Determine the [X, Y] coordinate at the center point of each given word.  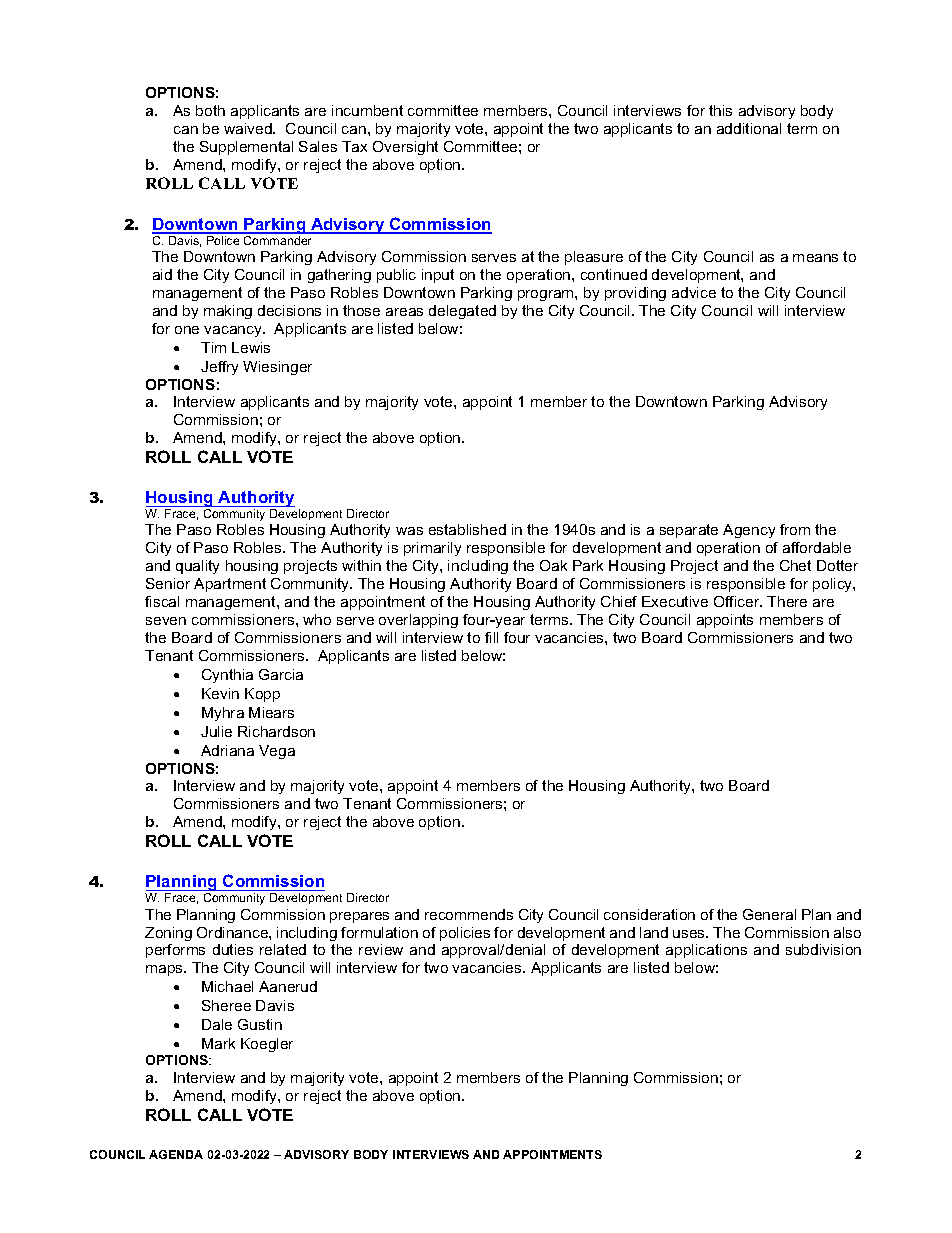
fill [491, 637]
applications [706, 951]
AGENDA [176, 1154]
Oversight [405, 148]
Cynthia [227, 676]
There [787, 601]
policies [465, 934]
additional [749, 128]
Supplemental [246, 148]
